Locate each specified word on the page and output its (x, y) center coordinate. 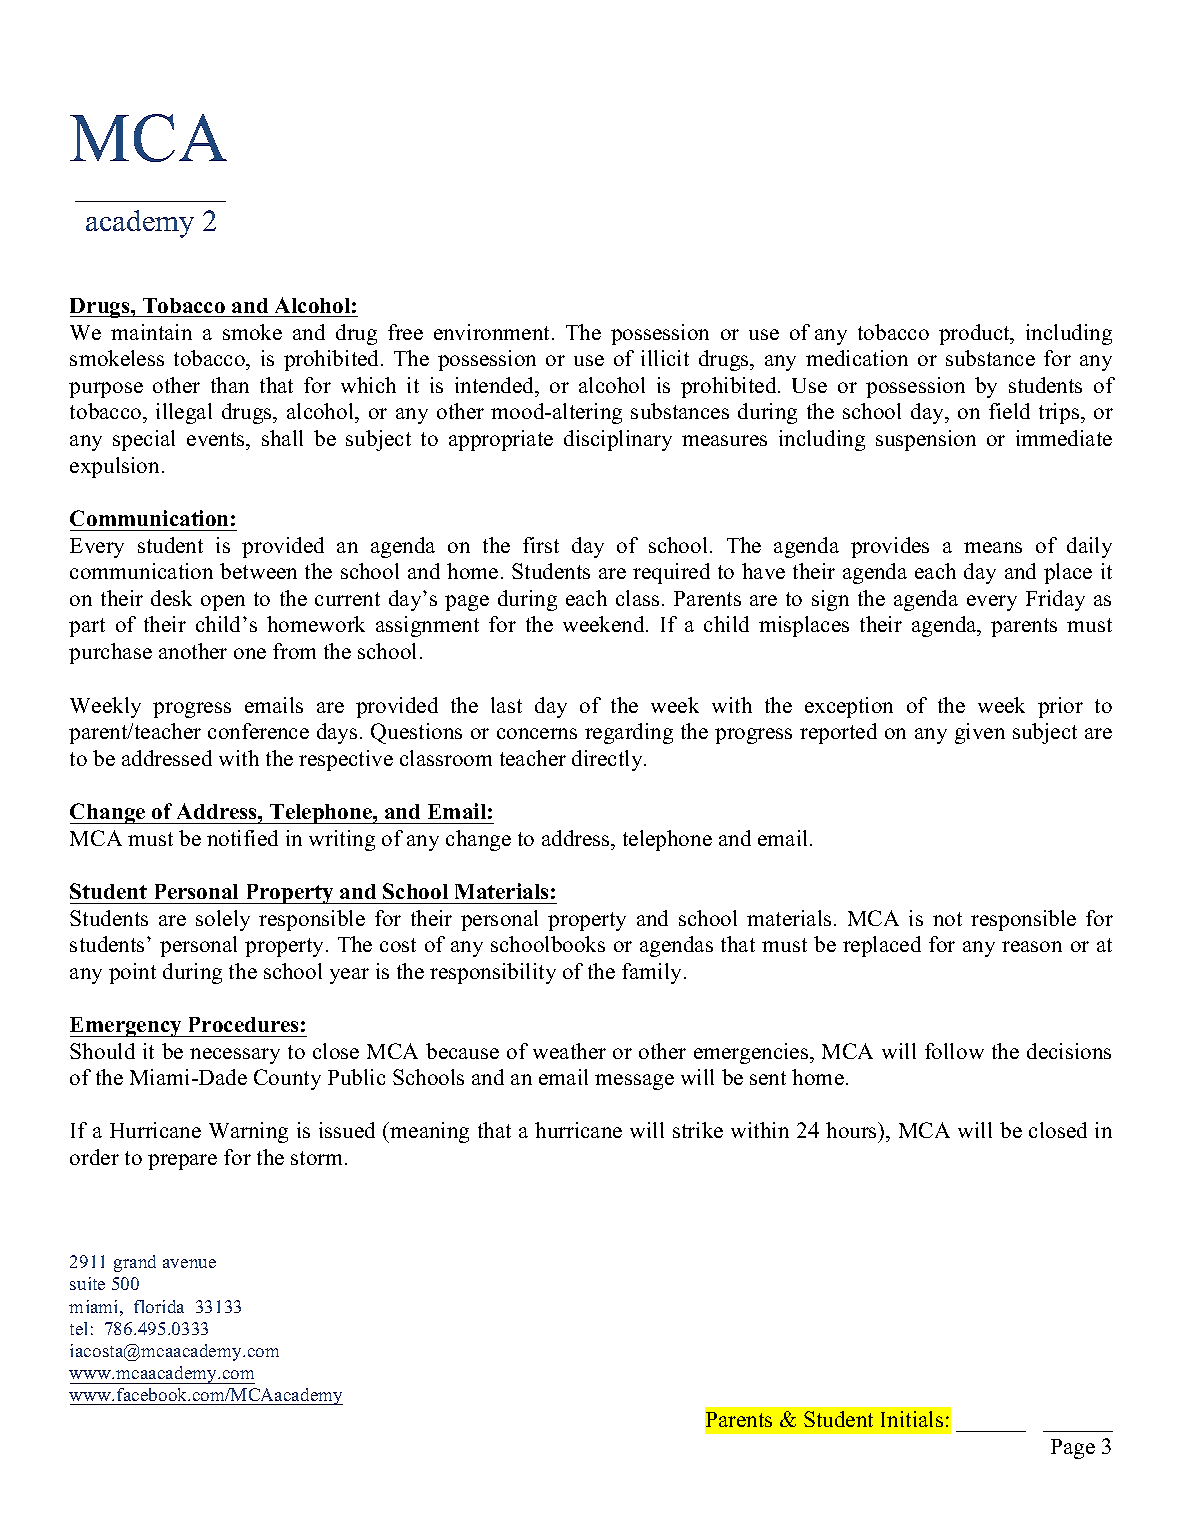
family (651, 973)
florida (159, 1306)
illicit (665, 358)
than (230, 385)
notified (242, 838)
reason (1032, 946)
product (975, 334)
